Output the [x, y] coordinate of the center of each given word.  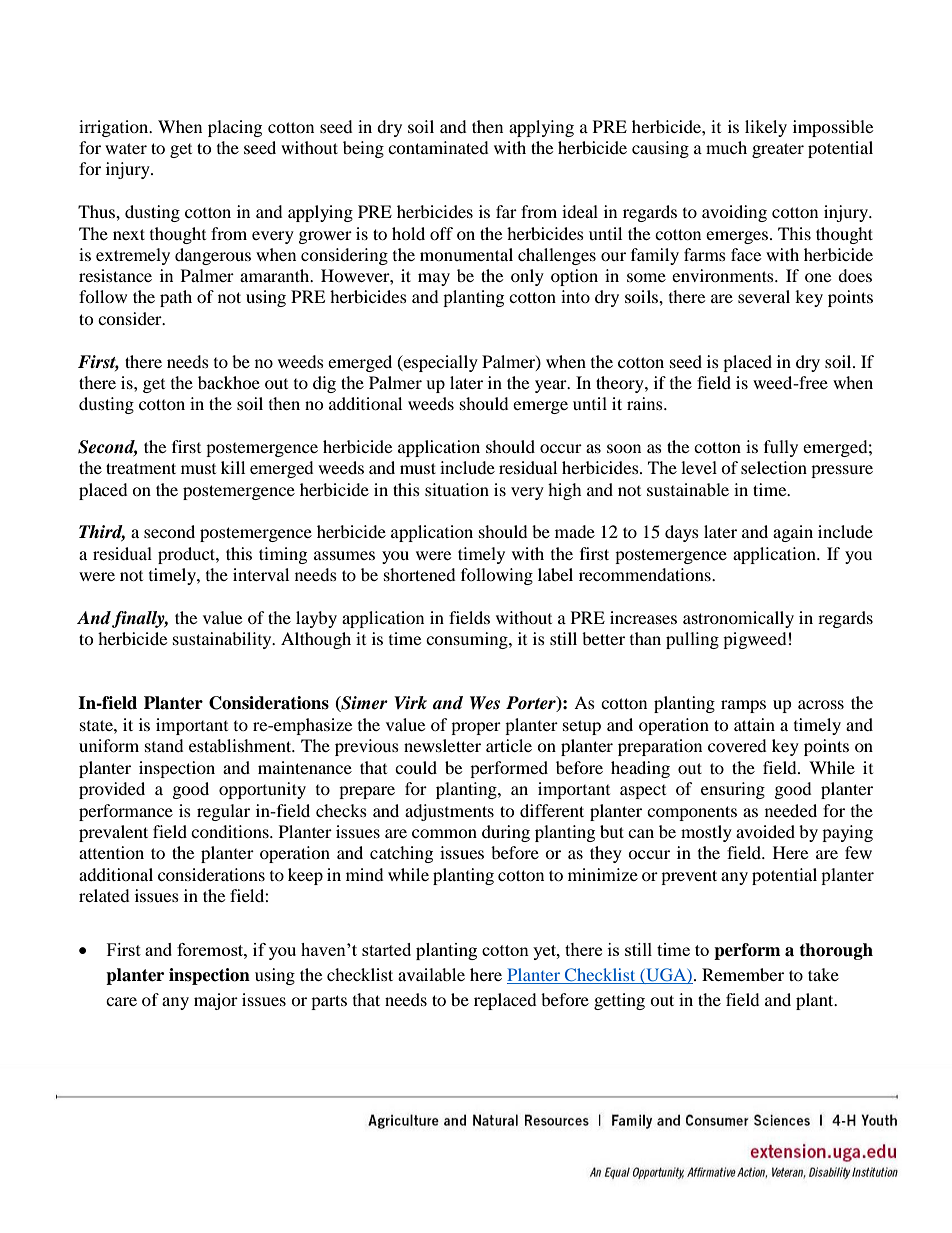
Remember [743, 974]
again [793, 533]
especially [439, 363]
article [509, 745]
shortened [420, 574]
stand [164, 745]
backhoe [229, 382]
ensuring [733, 790]
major [216, 1001]
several [764, 296]
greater [778, 150]
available [431, 974]
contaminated [438, 147]
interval [261, 574]
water [126, 148]
